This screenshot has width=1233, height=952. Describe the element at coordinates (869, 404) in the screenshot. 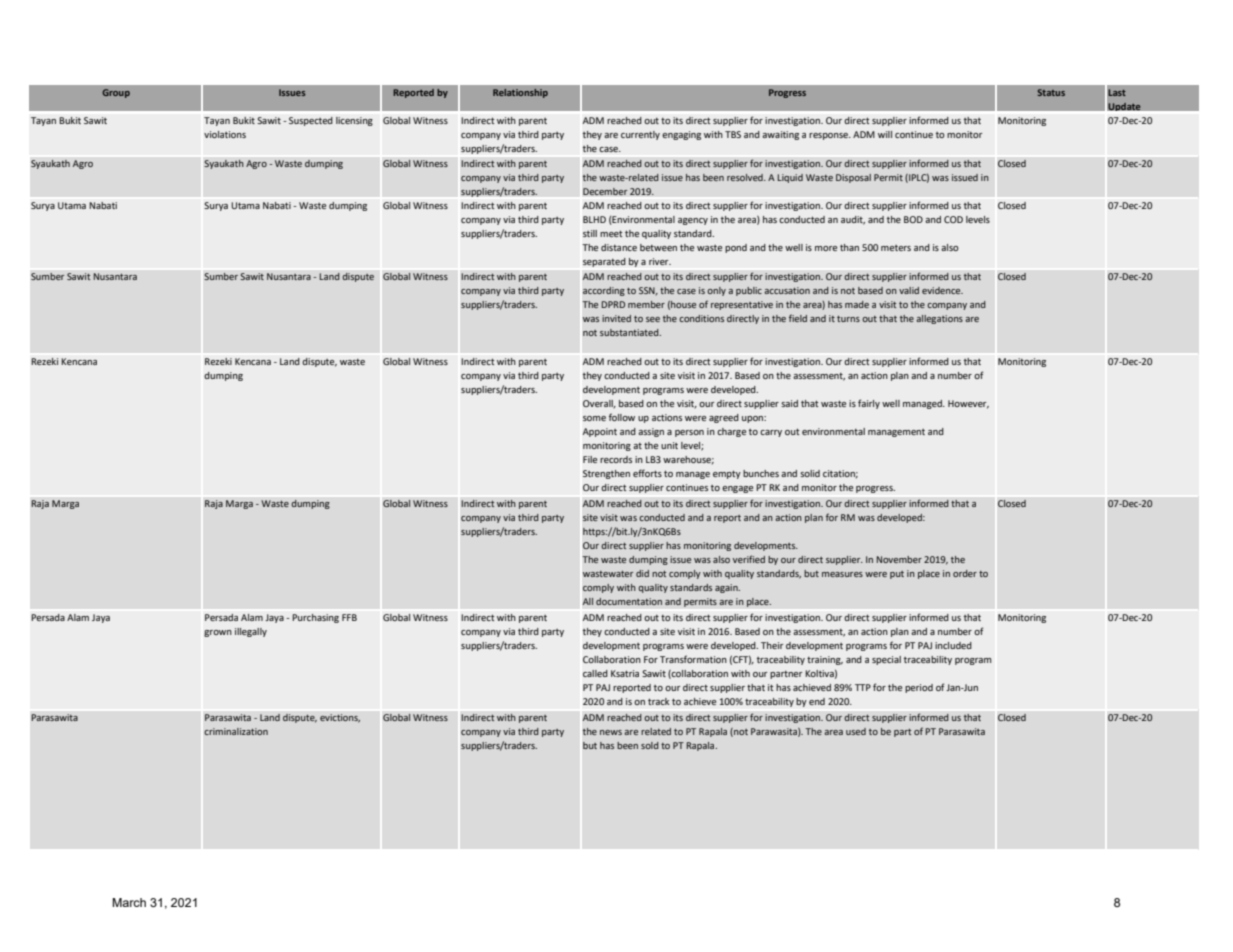

I see `fairly` at that location.
